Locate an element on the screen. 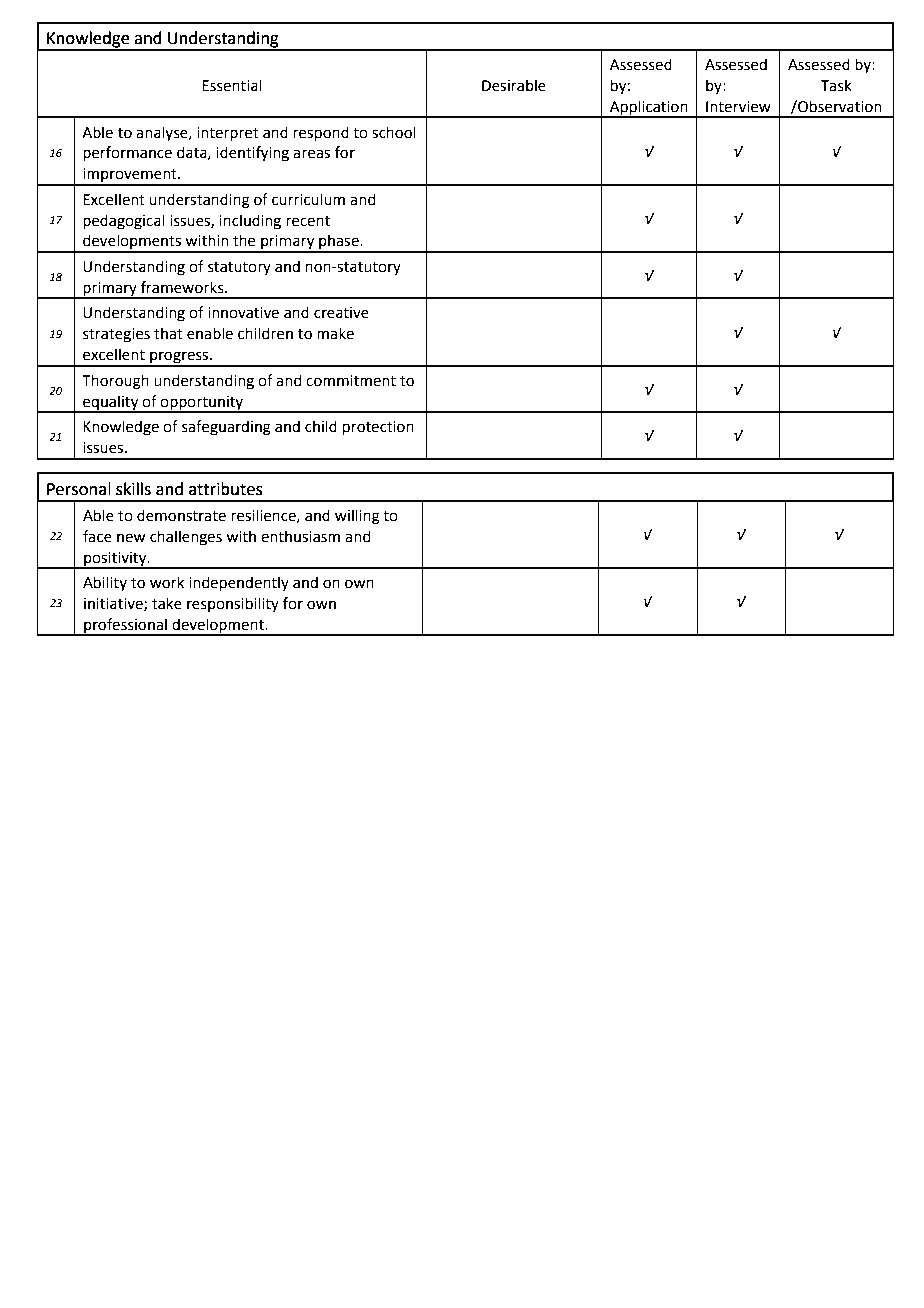 The width and height of the screenshot is (924, 1308). Interview is located at coordinates (738, 107).
